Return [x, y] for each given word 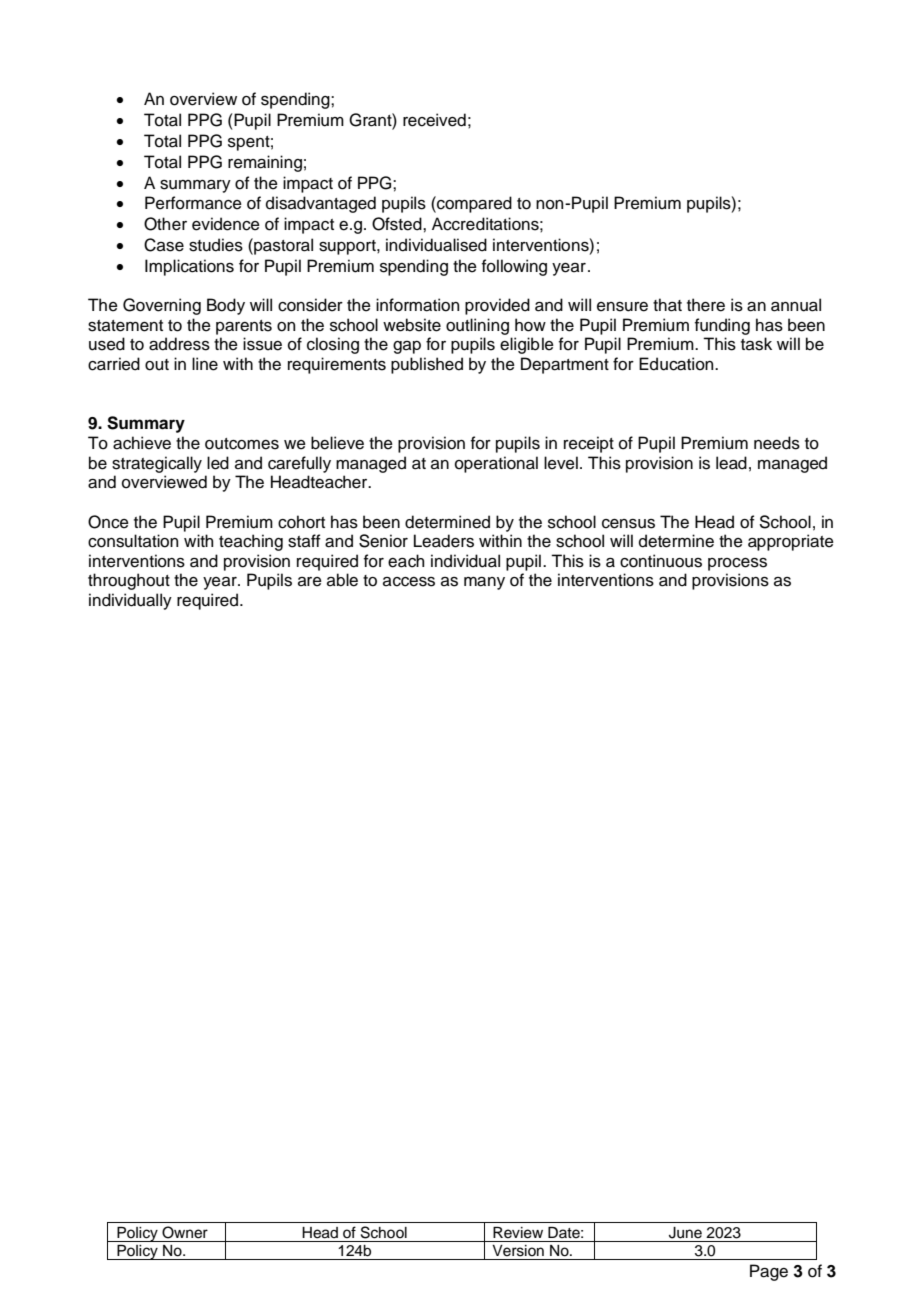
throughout [129, 581]
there [706, 305]
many [484, 583]
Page [769, 1272]
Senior [383, 541]
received [434, 120]
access [409, 582]
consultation [133, 541]
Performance [193, 203]
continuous [661, 561]
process [737, 564]
